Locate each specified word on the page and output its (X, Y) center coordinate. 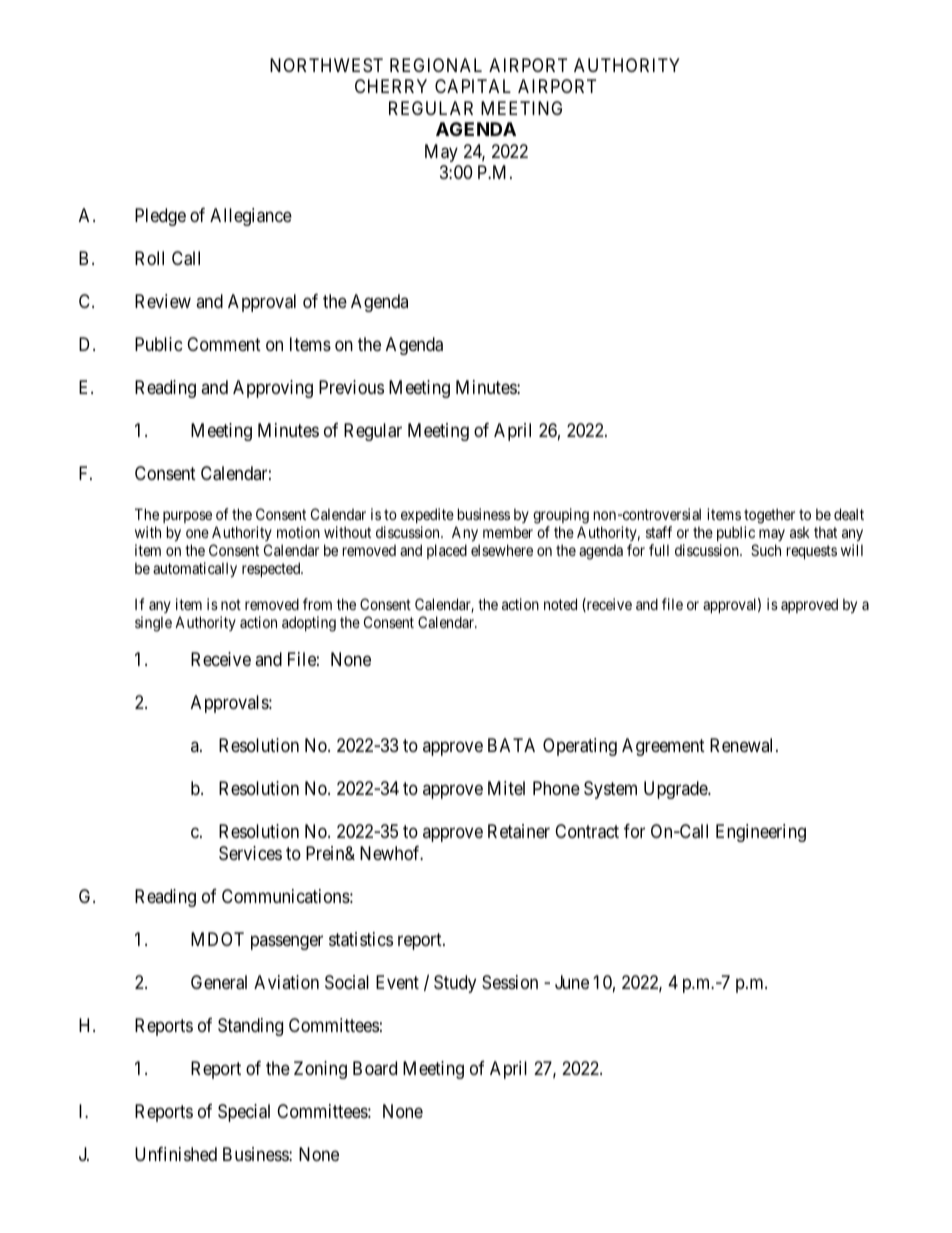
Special (244, 1113)
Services (250, 853)
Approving (273, 389)
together (769, 517)
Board (375, 1068)
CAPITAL (473, 86)
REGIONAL (436, 65)
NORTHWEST (326, 65)
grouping (561, 517)
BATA (511, 745)
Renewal (743, 745)
